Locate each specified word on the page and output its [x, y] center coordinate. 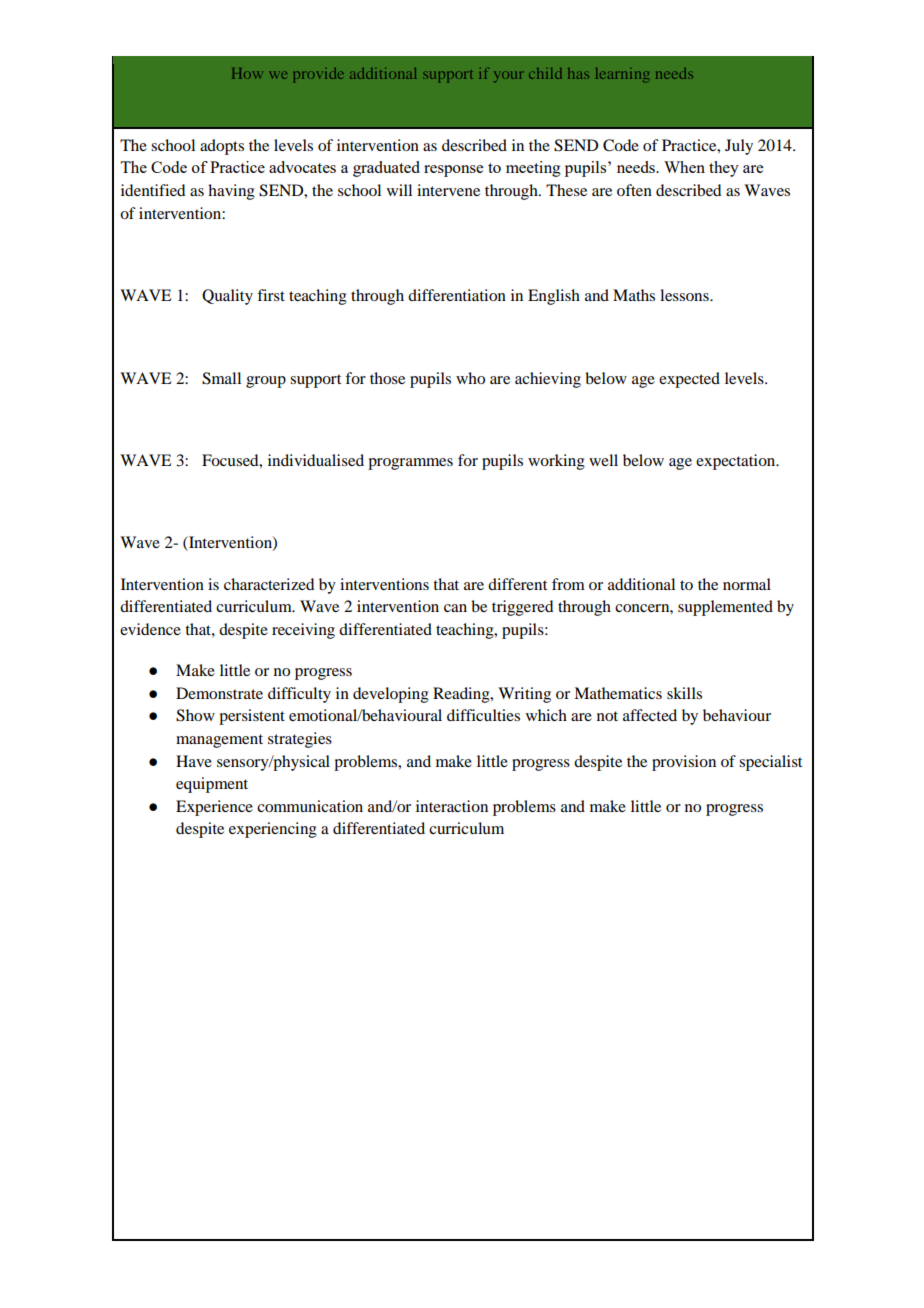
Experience [214, 808]
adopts [222, 147]
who [470, 378]
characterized [269, 584]
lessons [685, 295]
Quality [227, 297]
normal [747, 584]
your [509, 76]
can [455, 608]
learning [622, 75]
